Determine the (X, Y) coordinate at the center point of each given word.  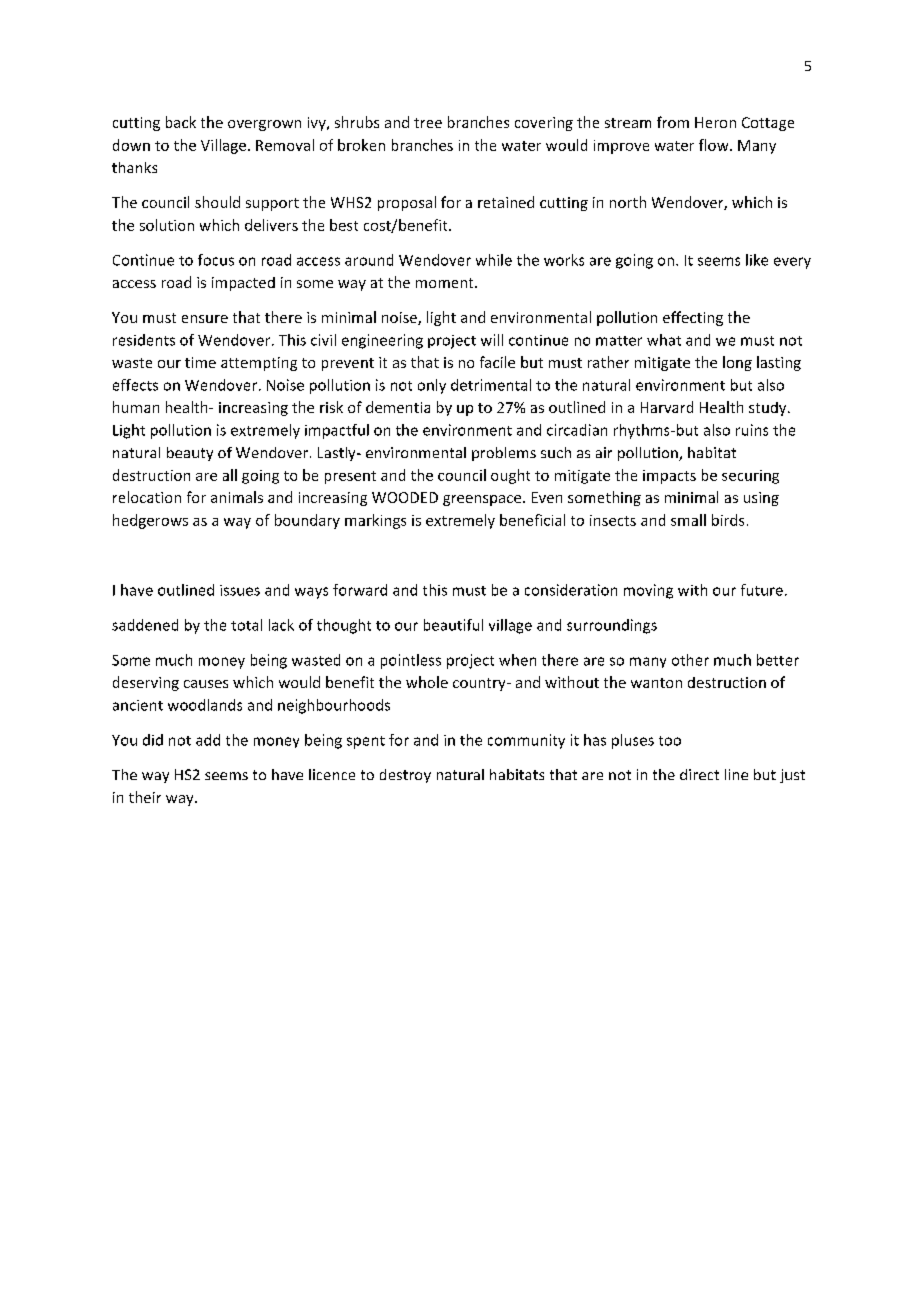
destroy (405, 776)
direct (699, 774)
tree (428, 123)
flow (715, 145)
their (145, 797)
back (181, 122)
